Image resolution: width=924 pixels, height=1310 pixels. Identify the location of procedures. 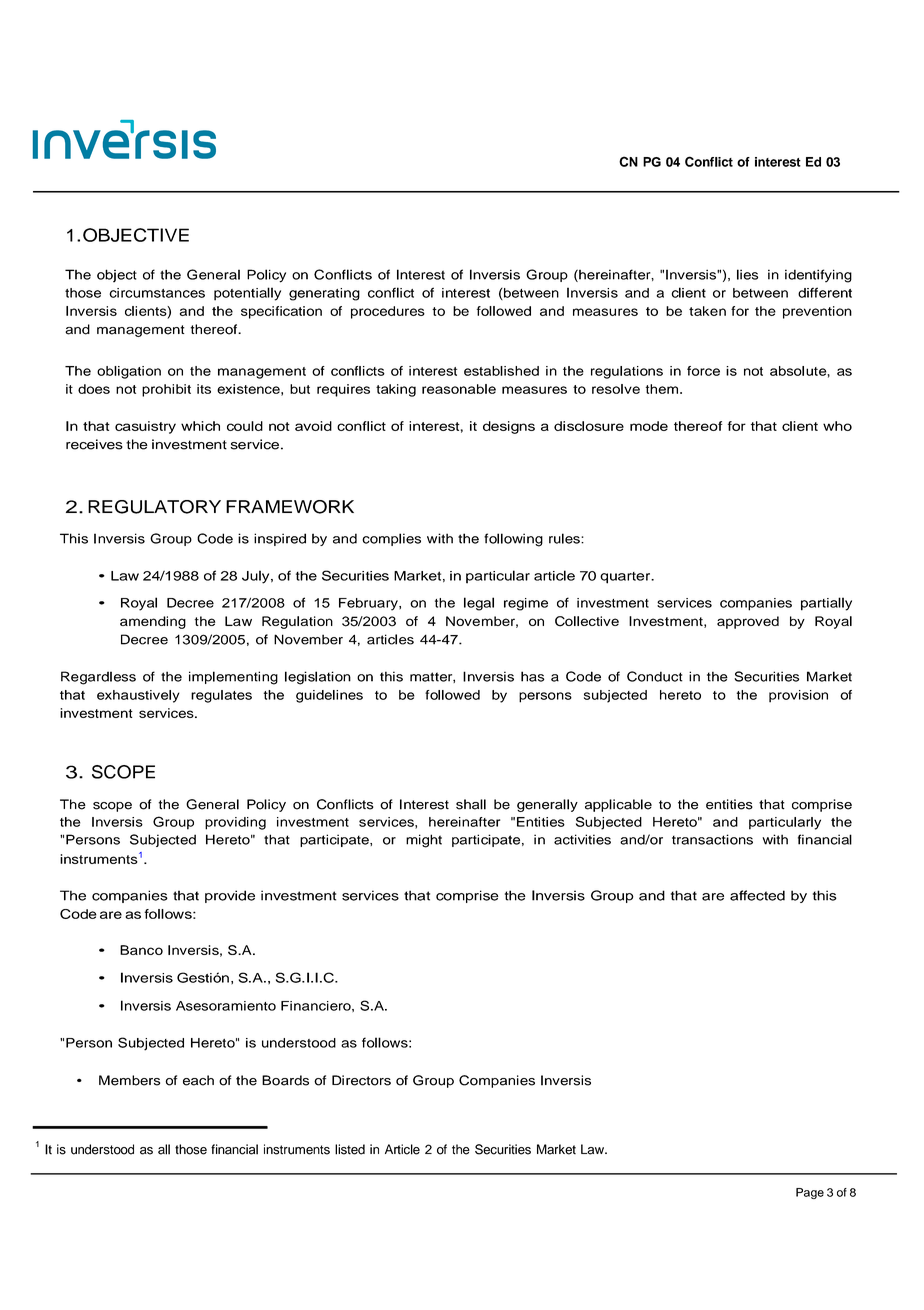
(388, 312).
